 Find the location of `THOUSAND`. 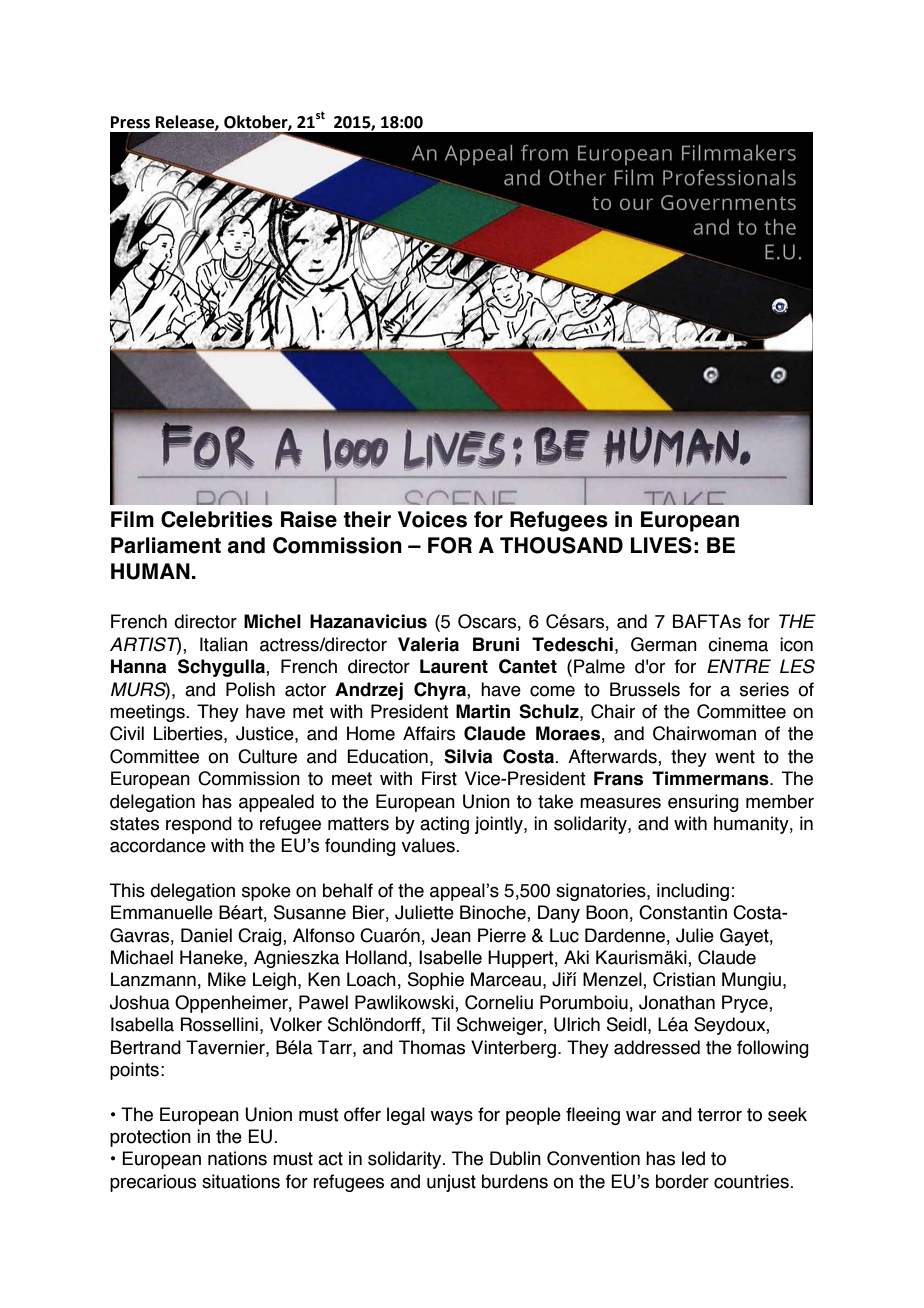

THOUSAND is located at coordinates (561, 545).
